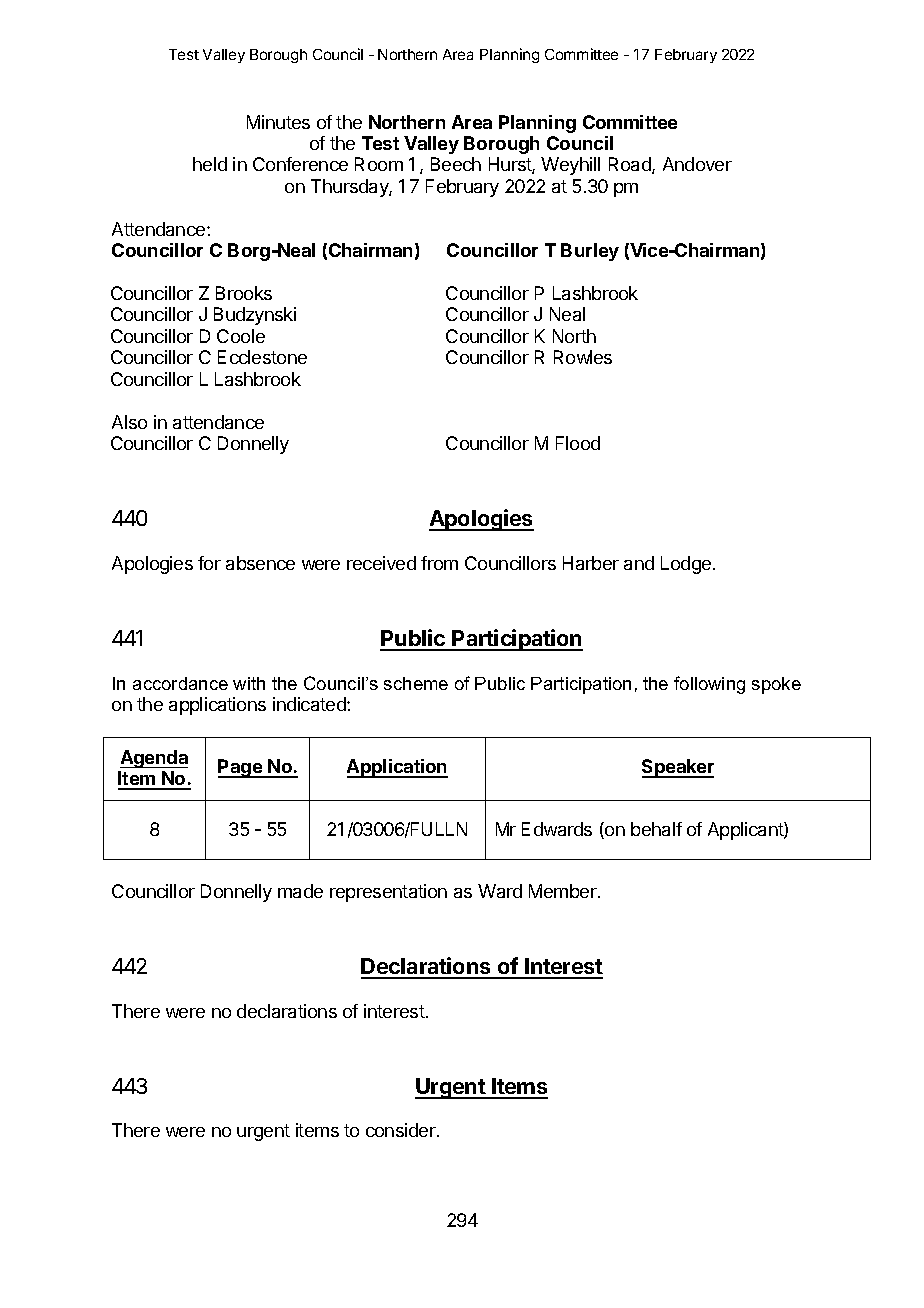  What do you see at coordinates (210, 164) in the screenshot?
I see `held` at bounding box center [210, 164].
